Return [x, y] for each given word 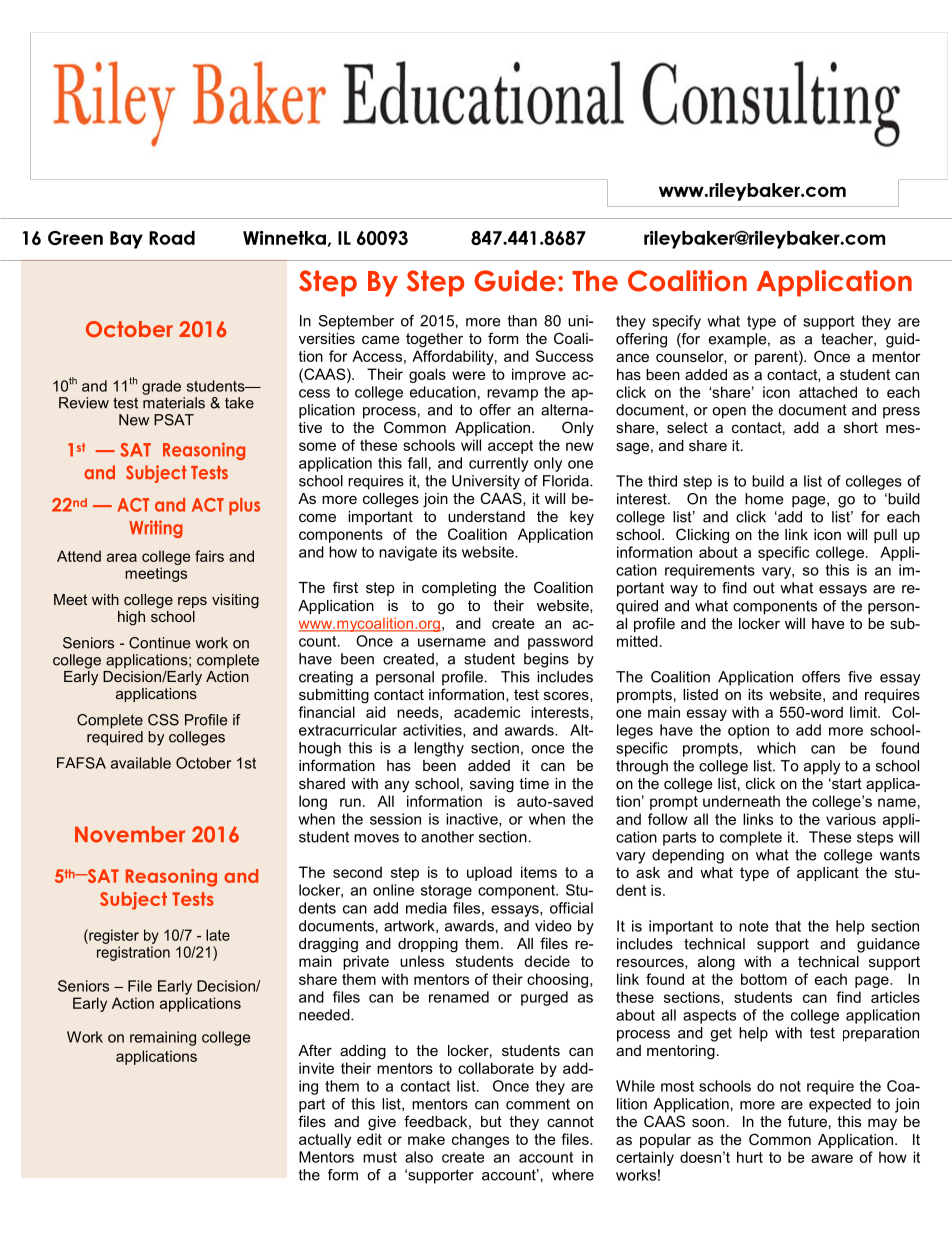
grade [161, 387]
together [434, 340]
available [141, 763]
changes [480, 1140]
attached [828, 392]
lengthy [439, 749]
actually [325, 1140]
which [776, 748]
